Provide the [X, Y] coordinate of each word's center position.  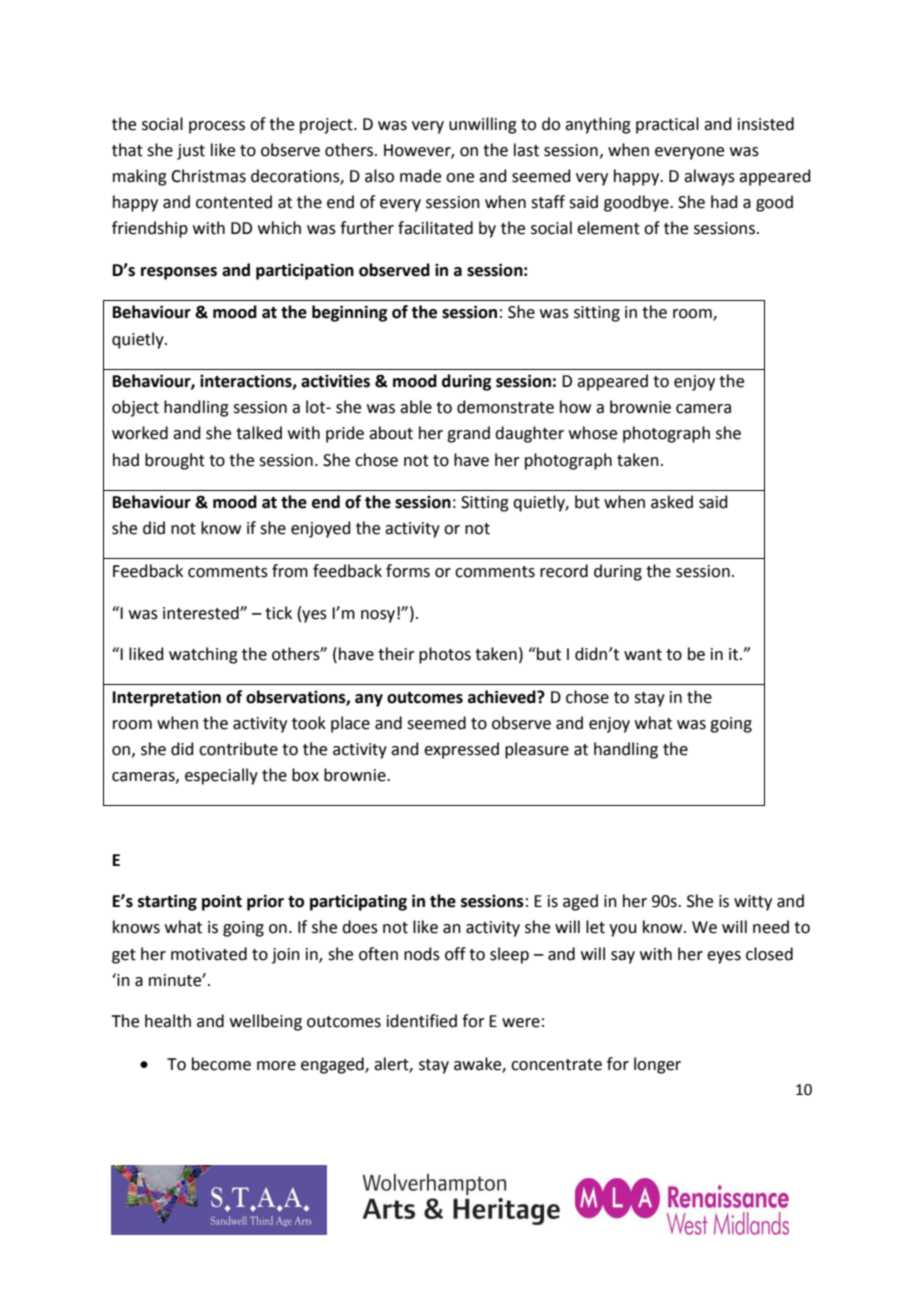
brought [175, 461]
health [168, 1021]
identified [422, 1021]
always [709, 177]
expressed [461, 750]
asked [672, 502]
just [191, 152]
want [643, 655]
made [420, 176]
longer [657, 1065]
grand [468, 434]
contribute [238, 749]
